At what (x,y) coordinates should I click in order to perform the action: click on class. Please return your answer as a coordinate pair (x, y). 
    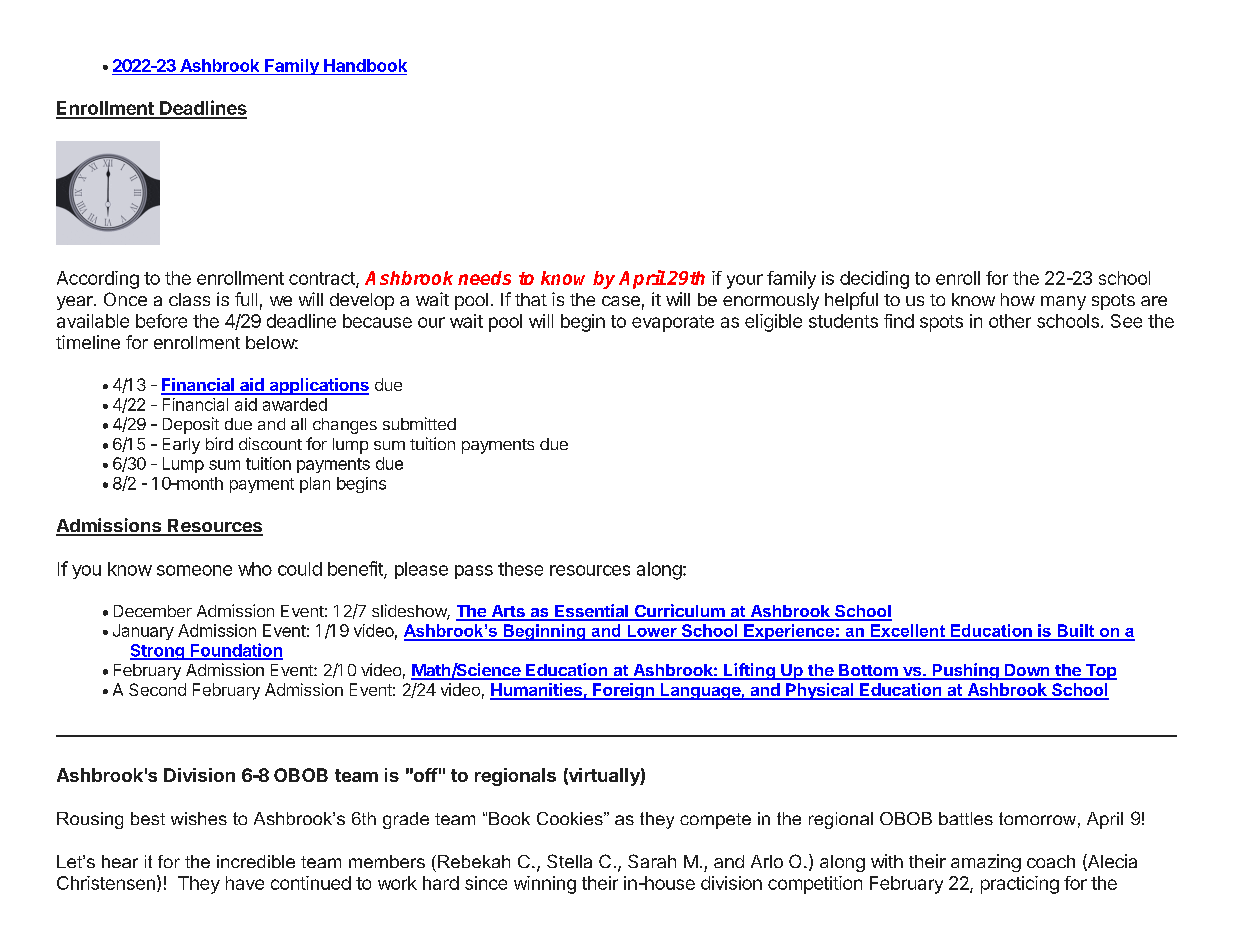
    Looking at the image, I should click on (189, 299).
